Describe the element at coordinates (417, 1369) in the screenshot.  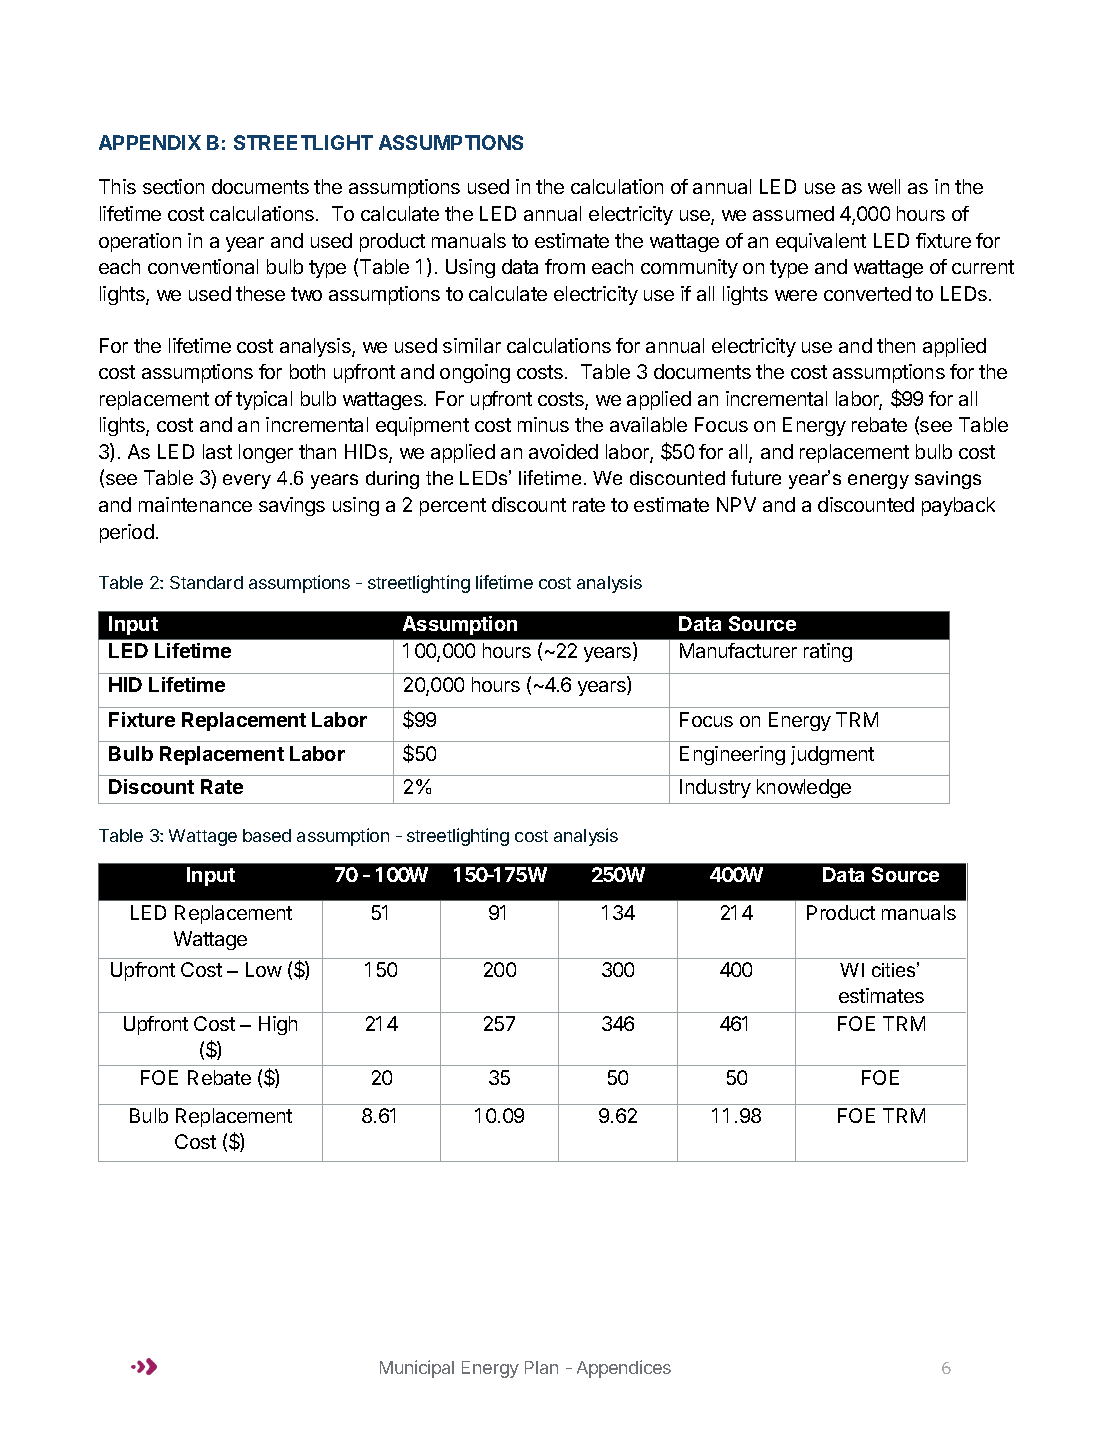
I see `Municipal` at that location.
